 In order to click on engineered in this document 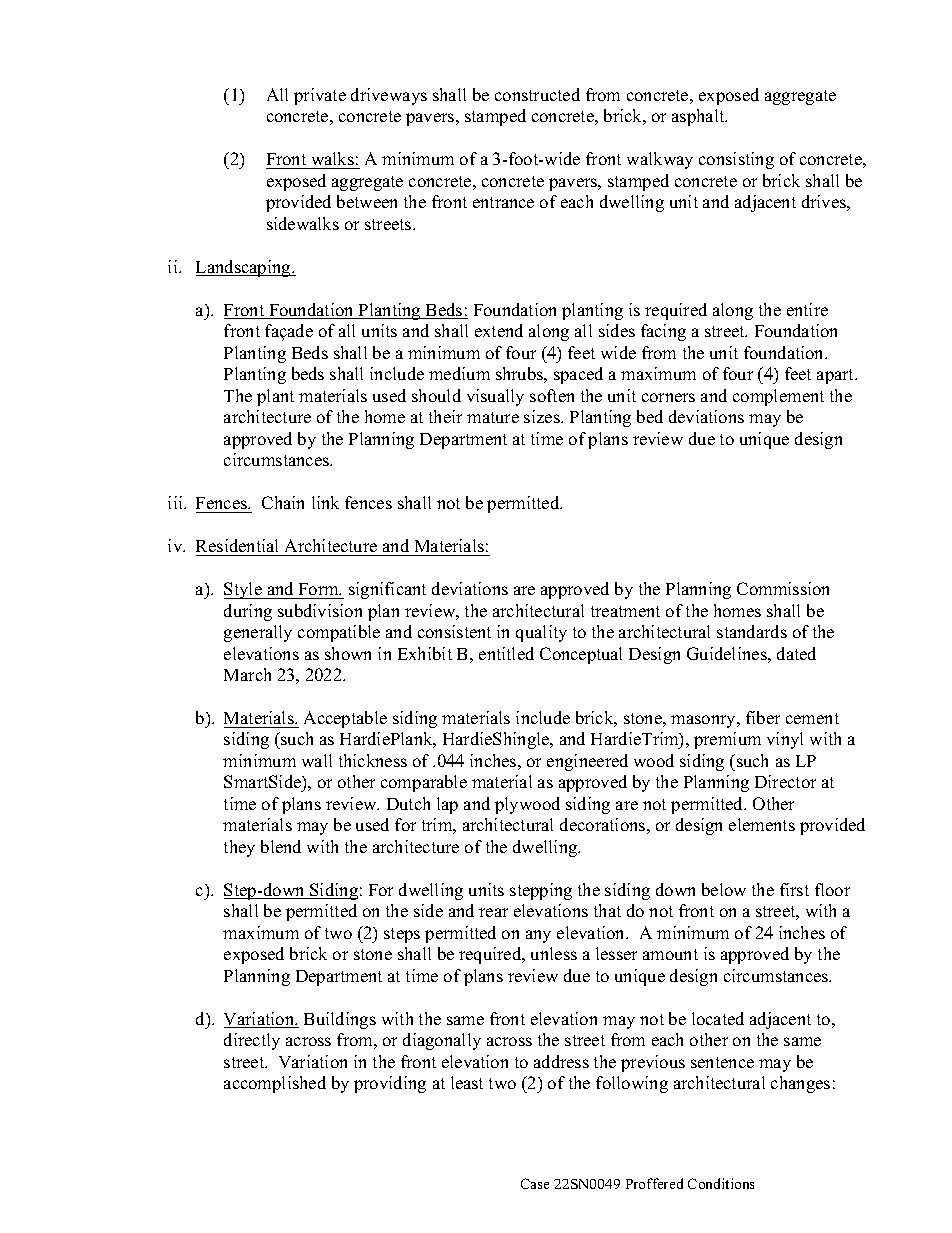, I will do `click(587, 762)`.
